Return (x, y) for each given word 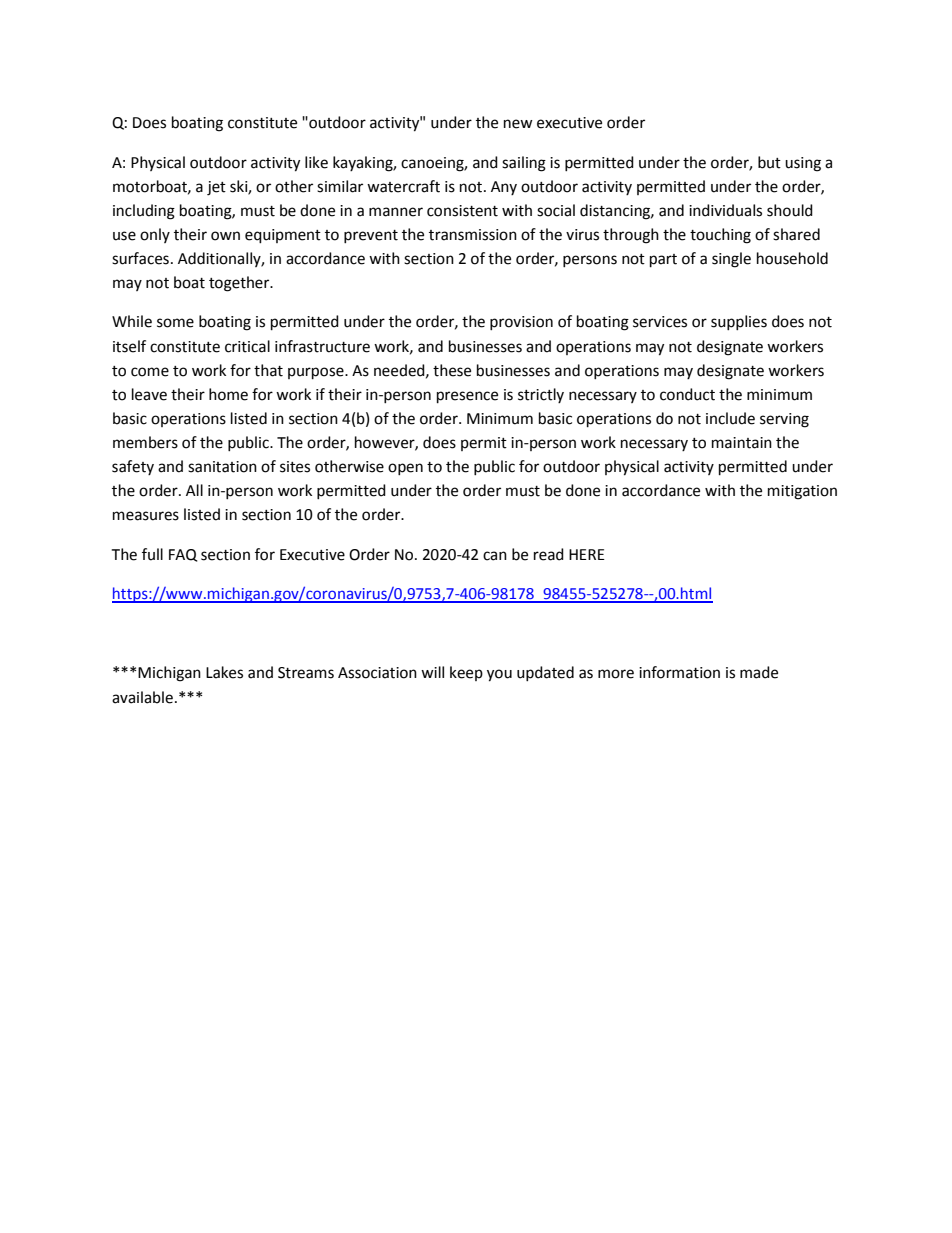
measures (146, 516)
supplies (739, 322)
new (518, 124)
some (175, 323)
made (759, 672)
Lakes (224, 672)
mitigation (802, 492)
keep (466, 673)
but (769, 162)
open (405, 469)
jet (216, 188)
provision (521, 323)
